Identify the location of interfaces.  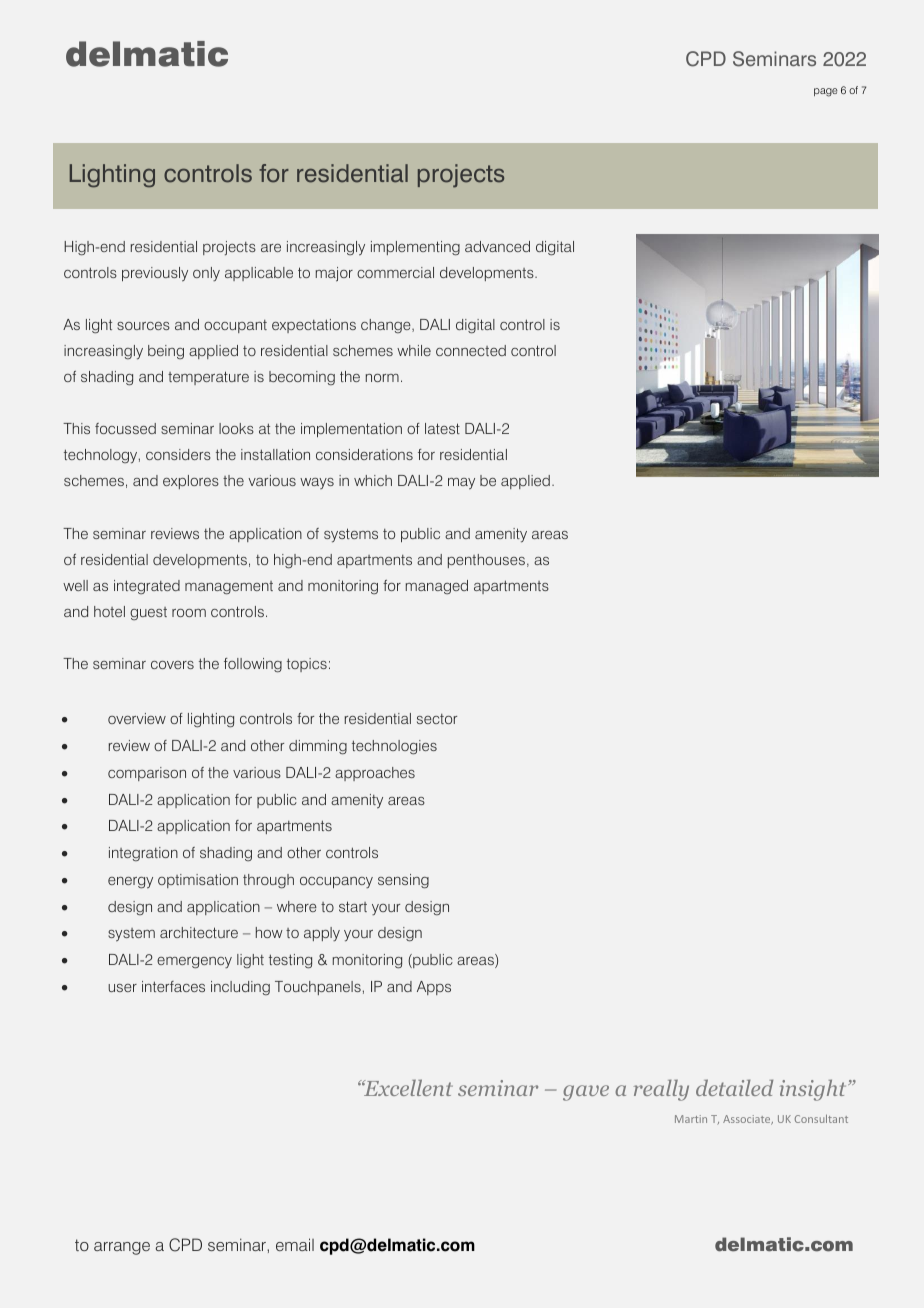
(173, 986).
